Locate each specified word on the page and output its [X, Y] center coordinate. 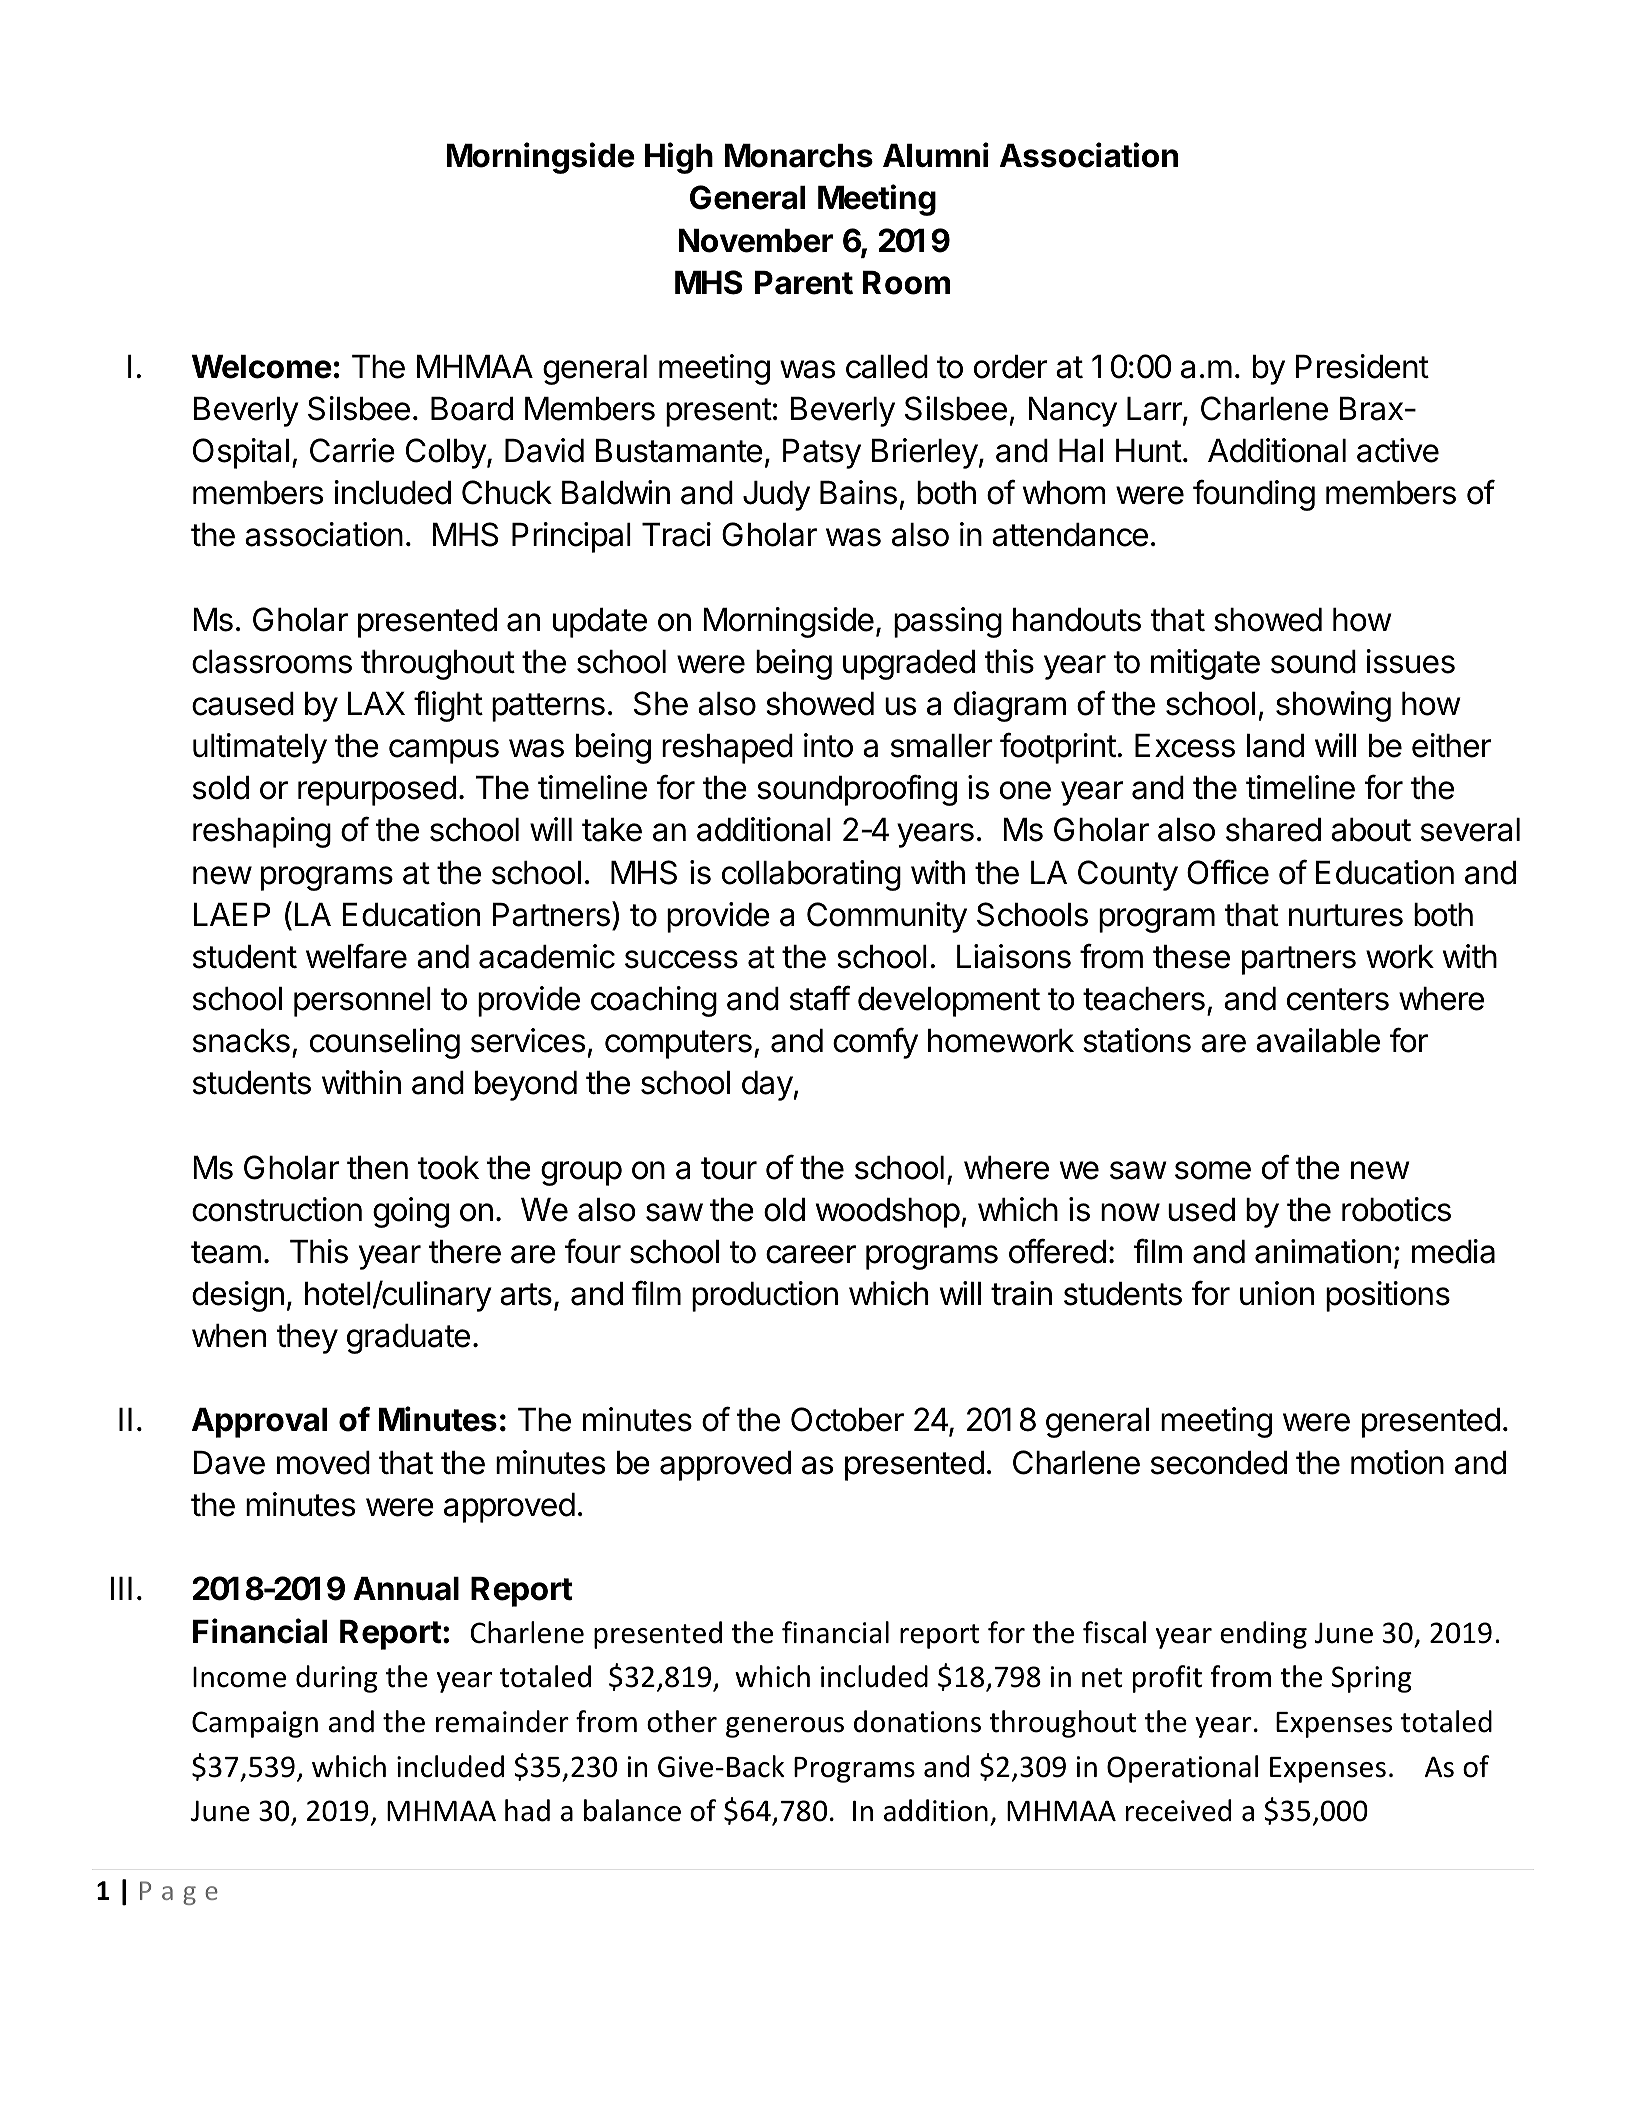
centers [1338, 999]
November [756, 241]
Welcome [262, 367]
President [1362, 366]
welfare [356, 956]
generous [785, 1727]
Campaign [255, 1724]
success [681, 959]
